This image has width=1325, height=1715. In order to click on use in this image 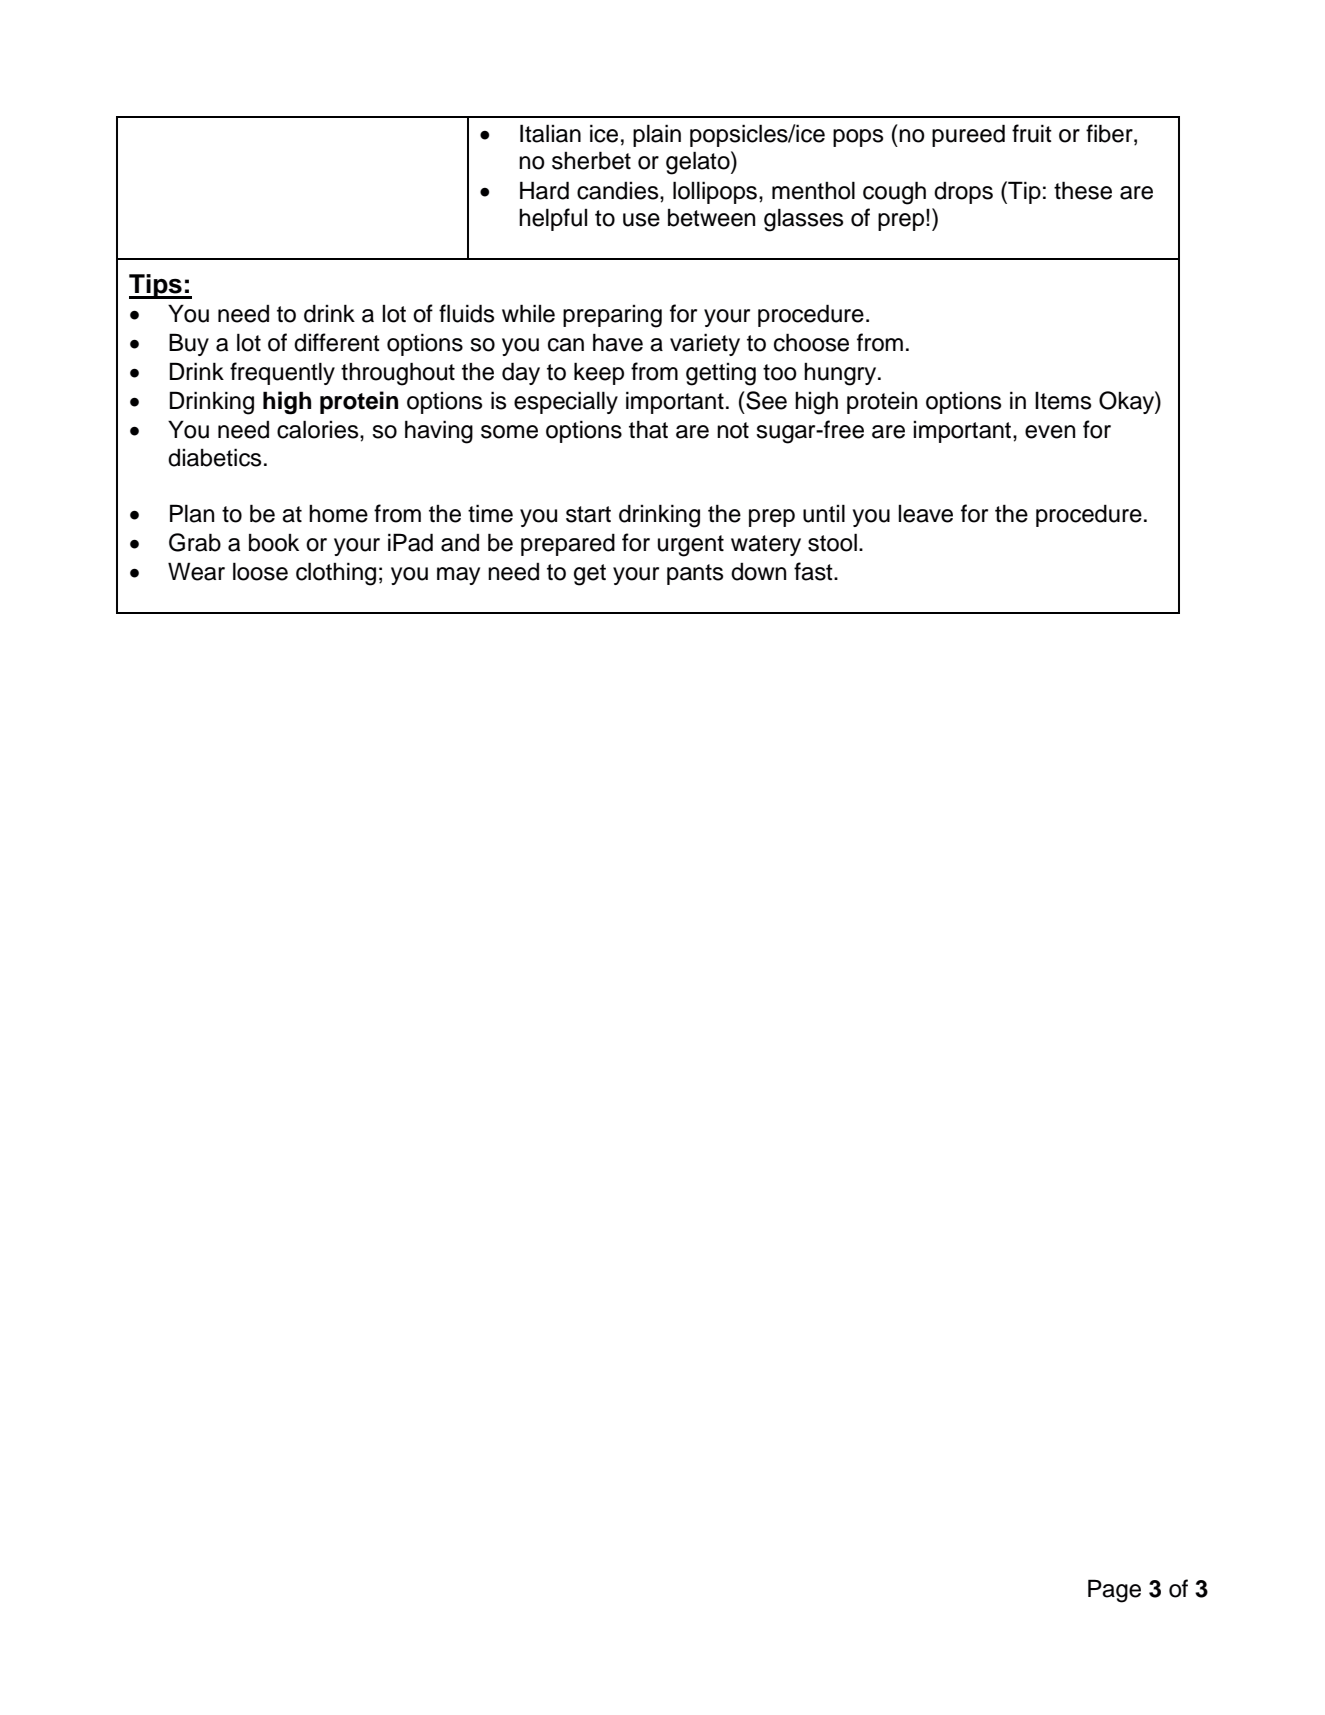, I will do `click(641, 220)`.
